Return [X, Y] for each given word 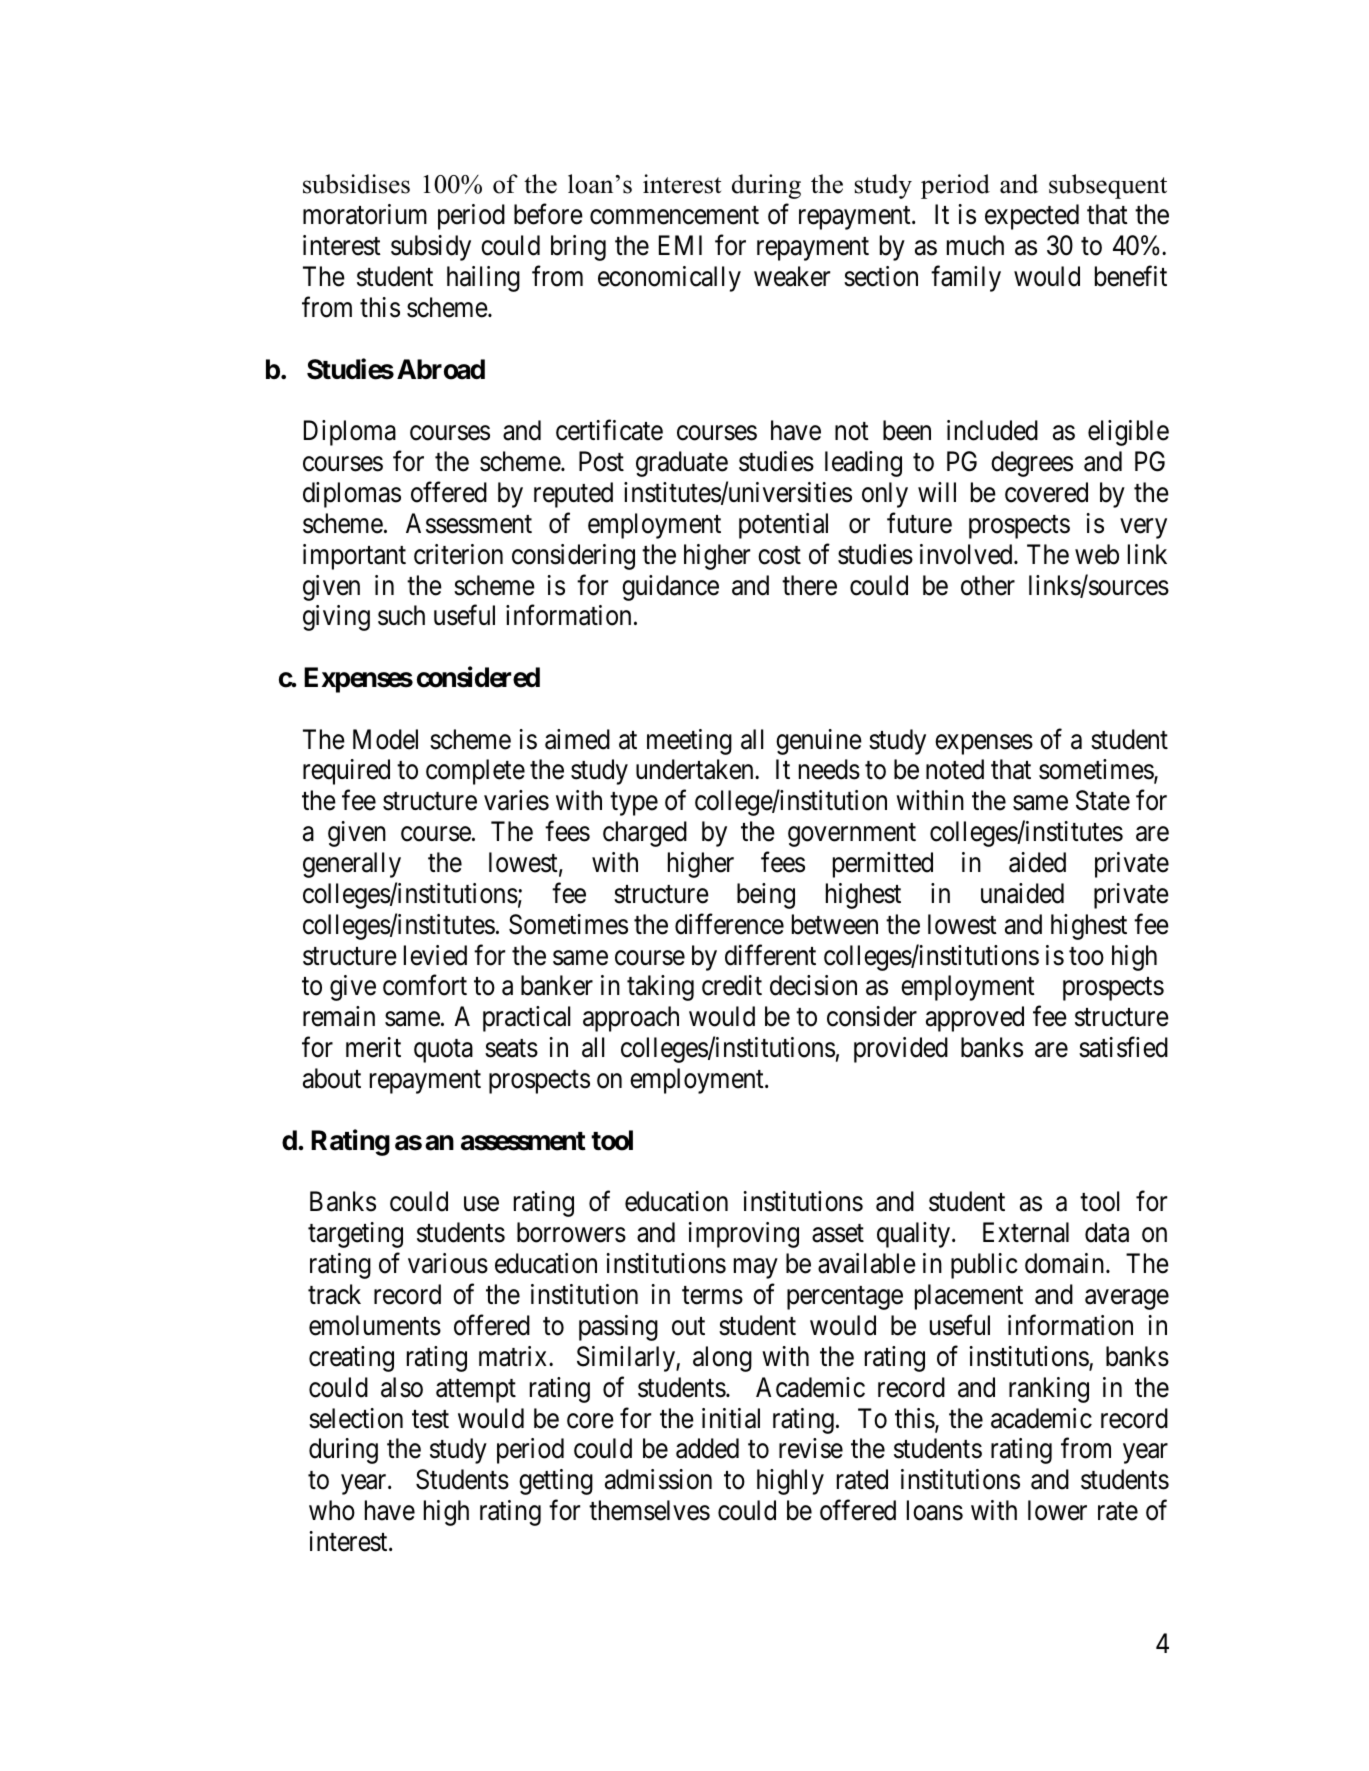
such [401, 615]
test [430, 1419]
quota [443, 1051]
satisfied [1123, 1047]
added [707, 1448]
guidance [670, 588]
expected [1032, 217]
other [988, 585]
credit [732, 985]
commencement [674, 216]
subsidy [431, 248]
